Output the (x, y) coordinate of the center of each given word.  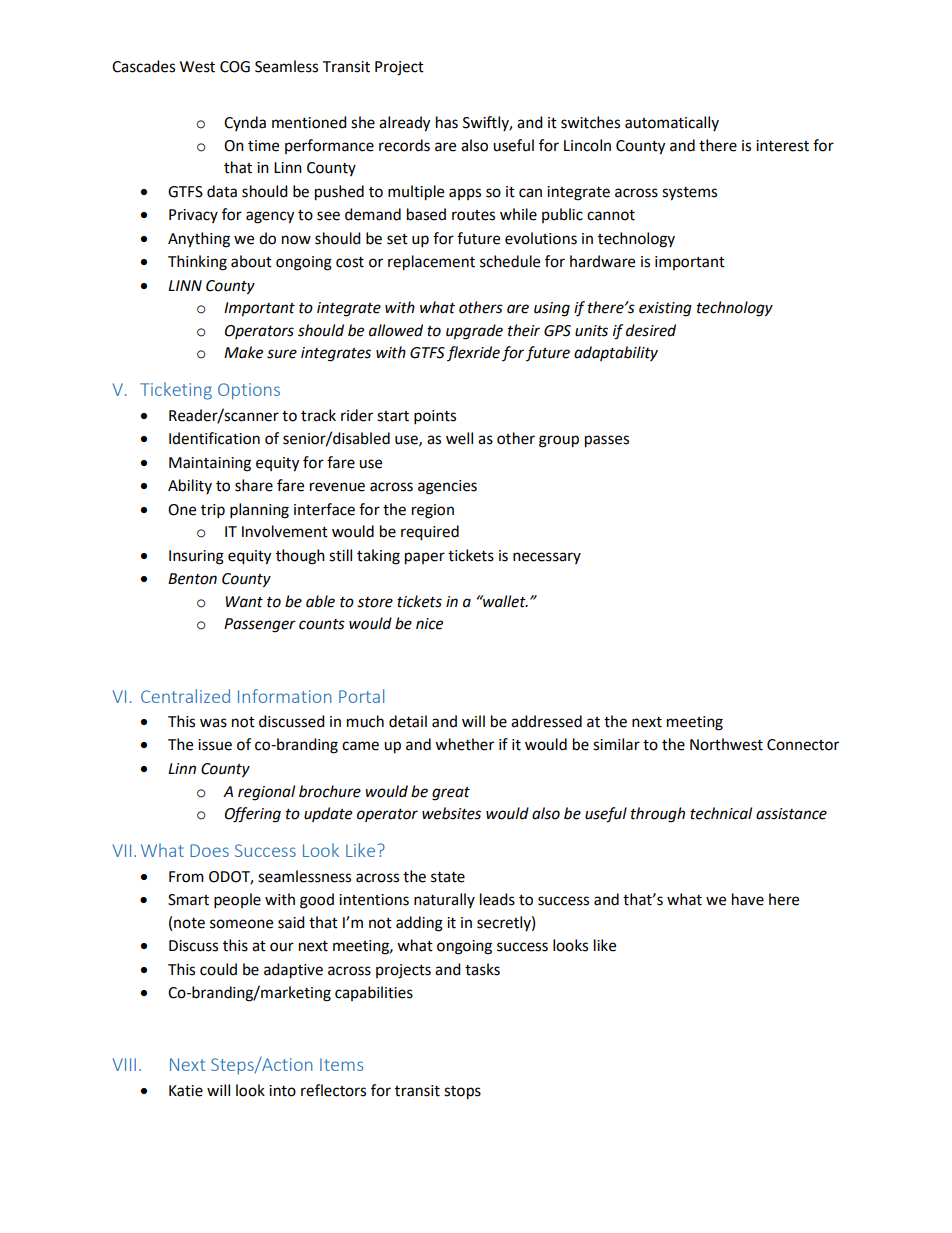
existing (665, 309)
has (447, 122)
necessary (547, 558)
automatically (672, 123)
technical (721, 813)
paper (425, 558)
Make (243, 352)
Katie (186, 1091)
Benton (192, 579)
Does (209, 850)
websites (451, 813)
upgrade (474, 332)
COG (235, 67)
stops (462, 1093)
